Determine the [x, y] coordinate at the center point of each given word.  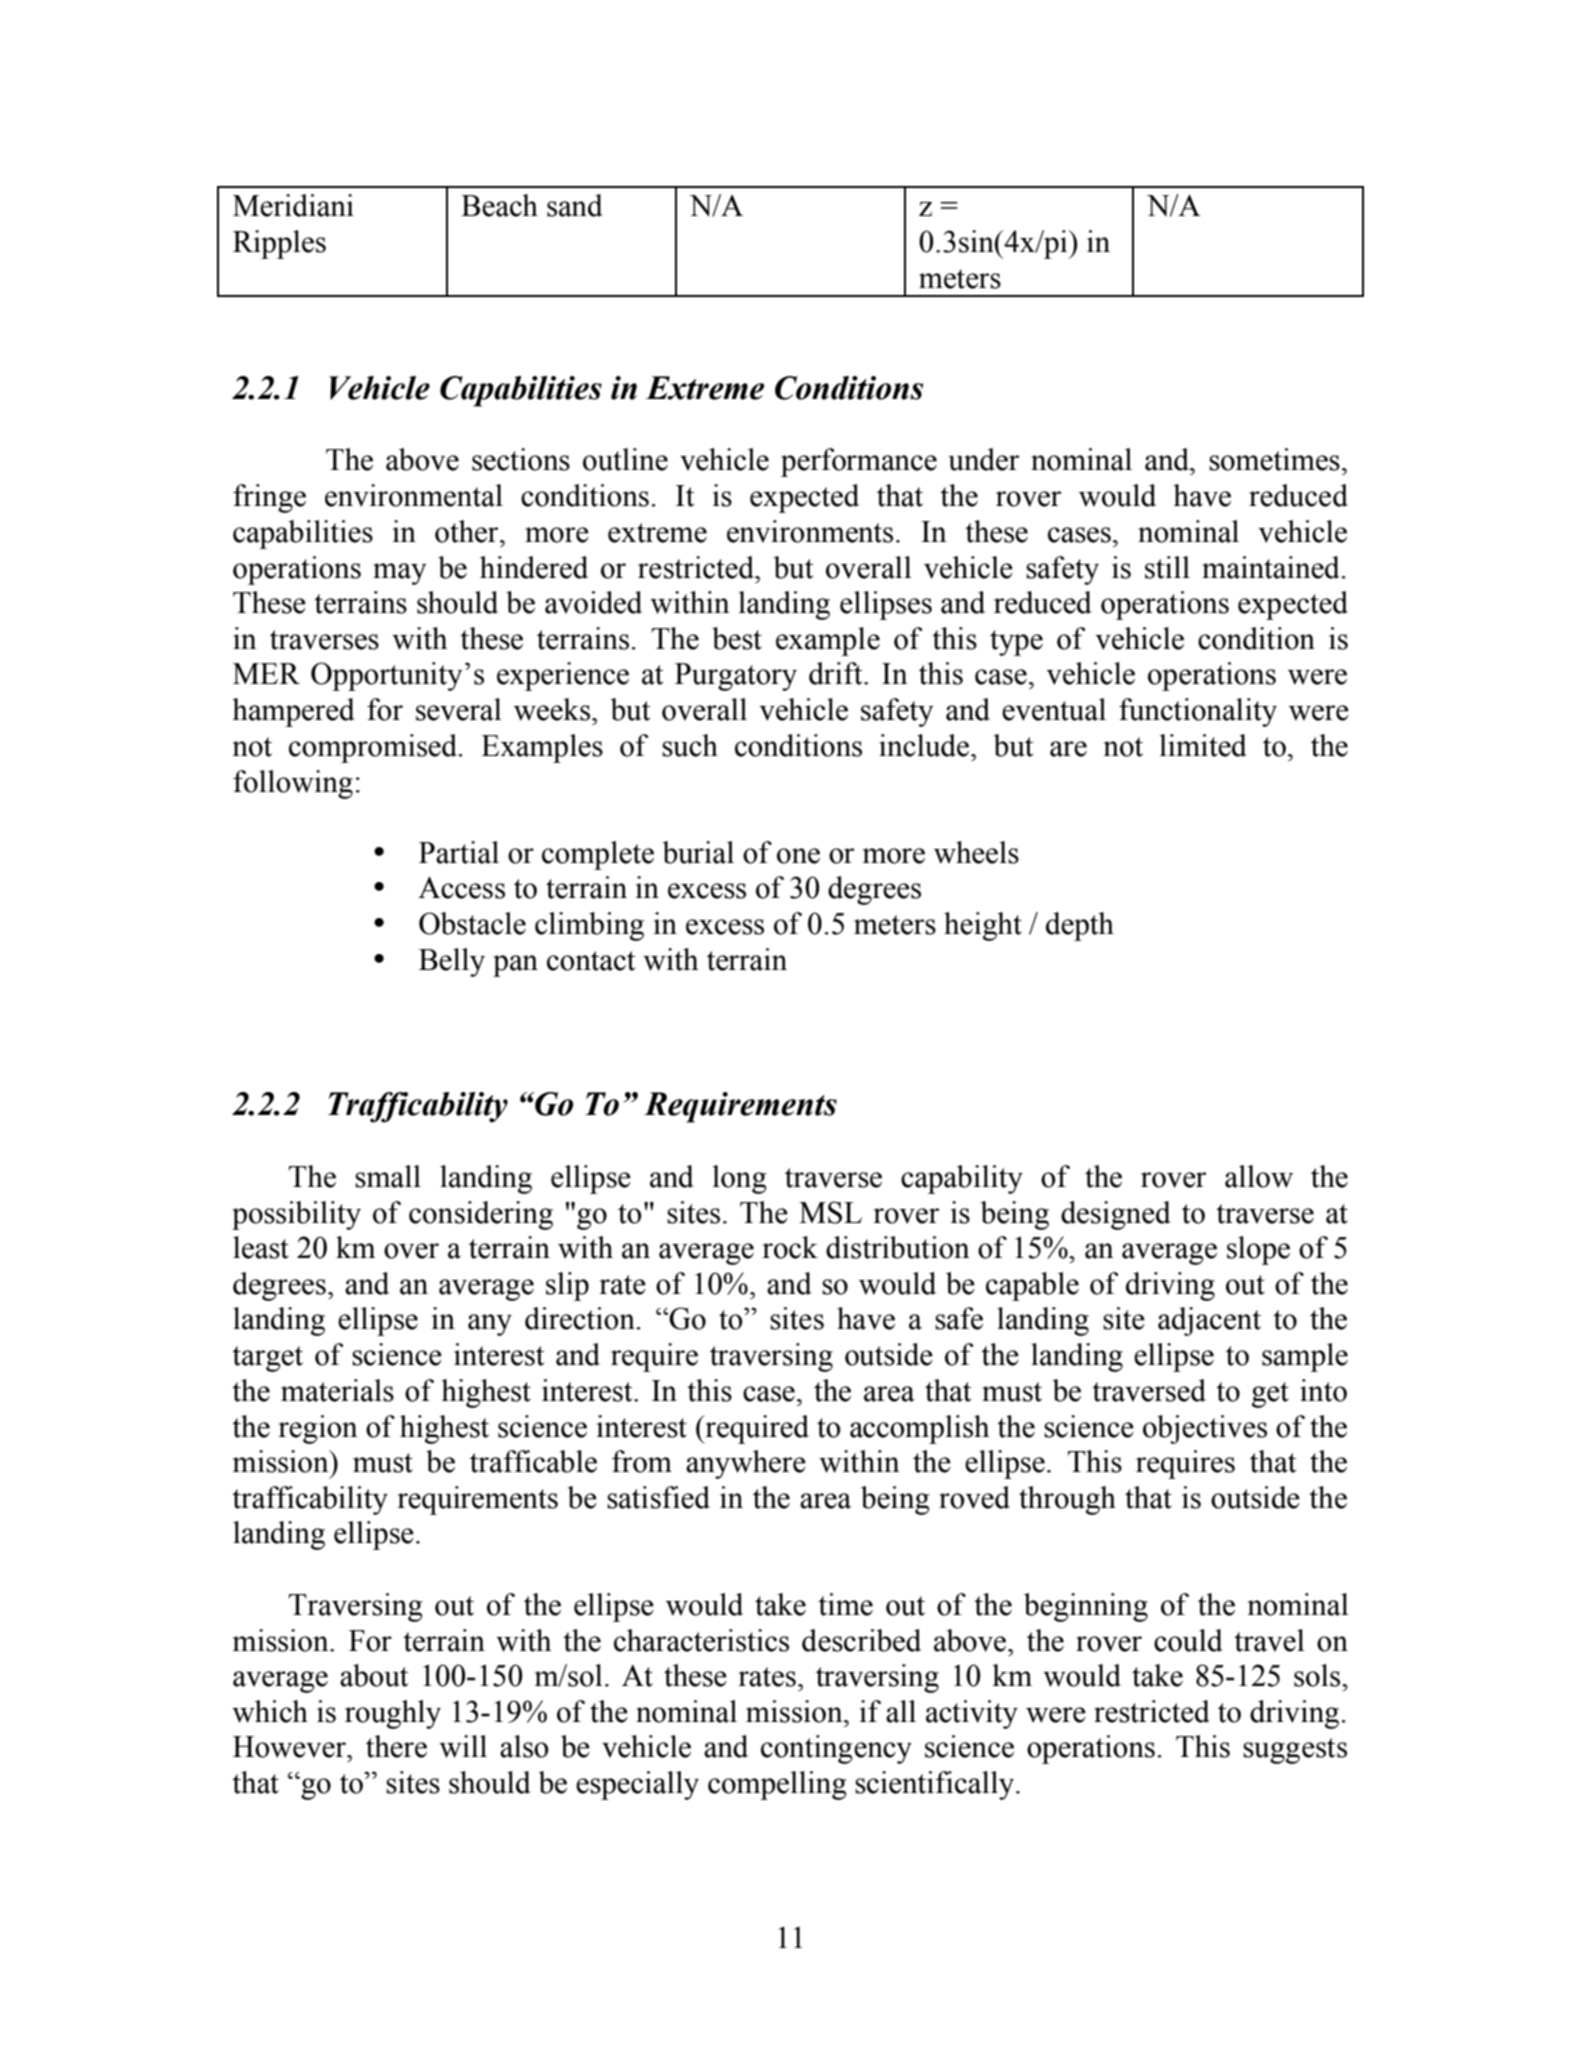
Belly [452, 962]
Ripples [279, 244]
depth [1080, 926]
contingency [836, 1749]
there [396, 1746]
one [798, 856]
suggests [1295, 1751]
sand [575, 205]
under [984, 459]
